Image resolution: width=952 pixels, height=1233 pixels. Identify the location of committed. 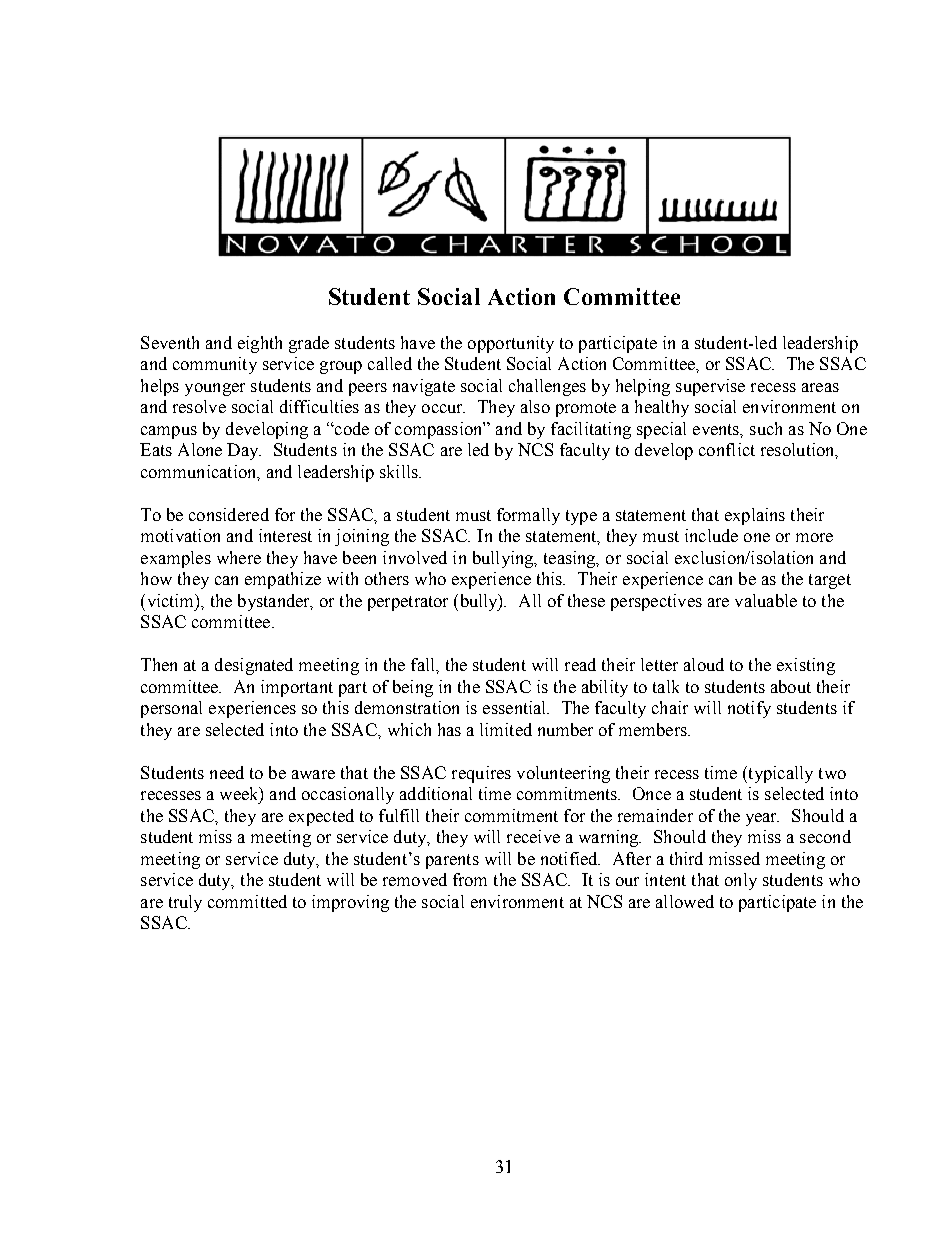
(247, 901).
